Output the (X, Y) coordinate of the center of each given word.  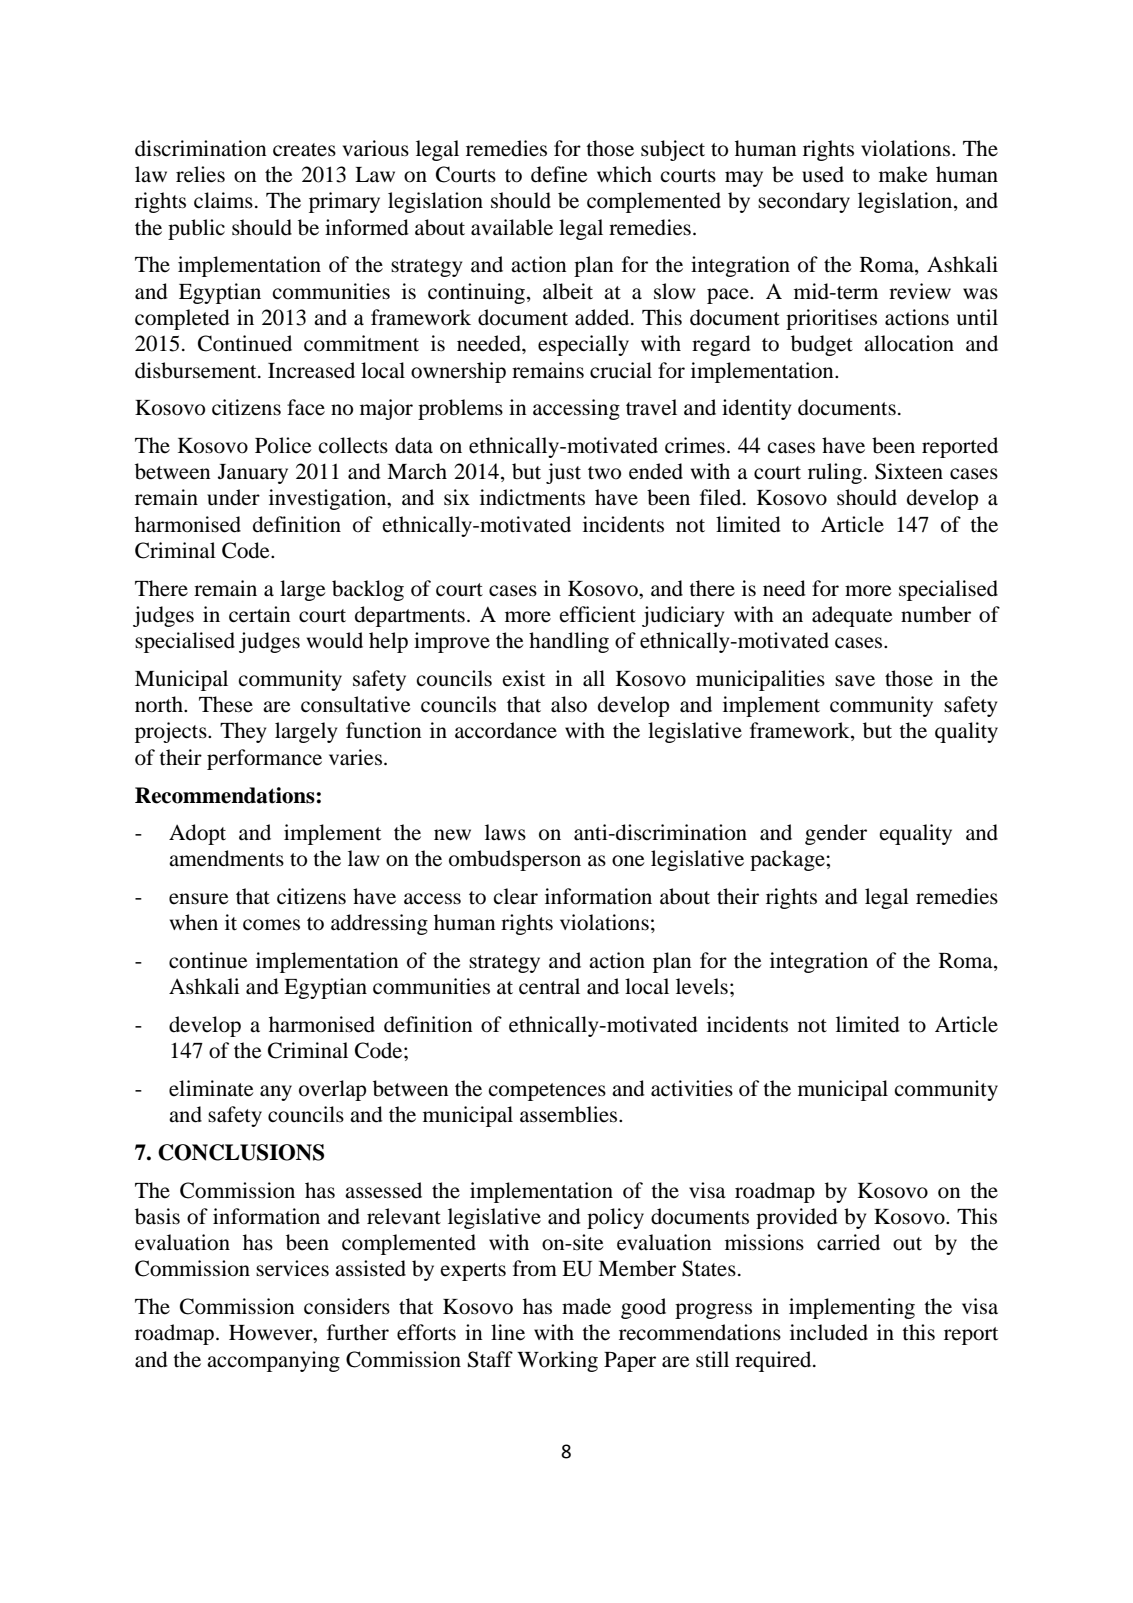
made (586, 1306)
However (272, 1334)
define (559, 174)
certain (260, 614)
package (788, 860)
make (903, 174)
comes (271, 925)
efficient (597, 614)
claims (223, 200)
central (549, 986)
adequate (852, 616)
